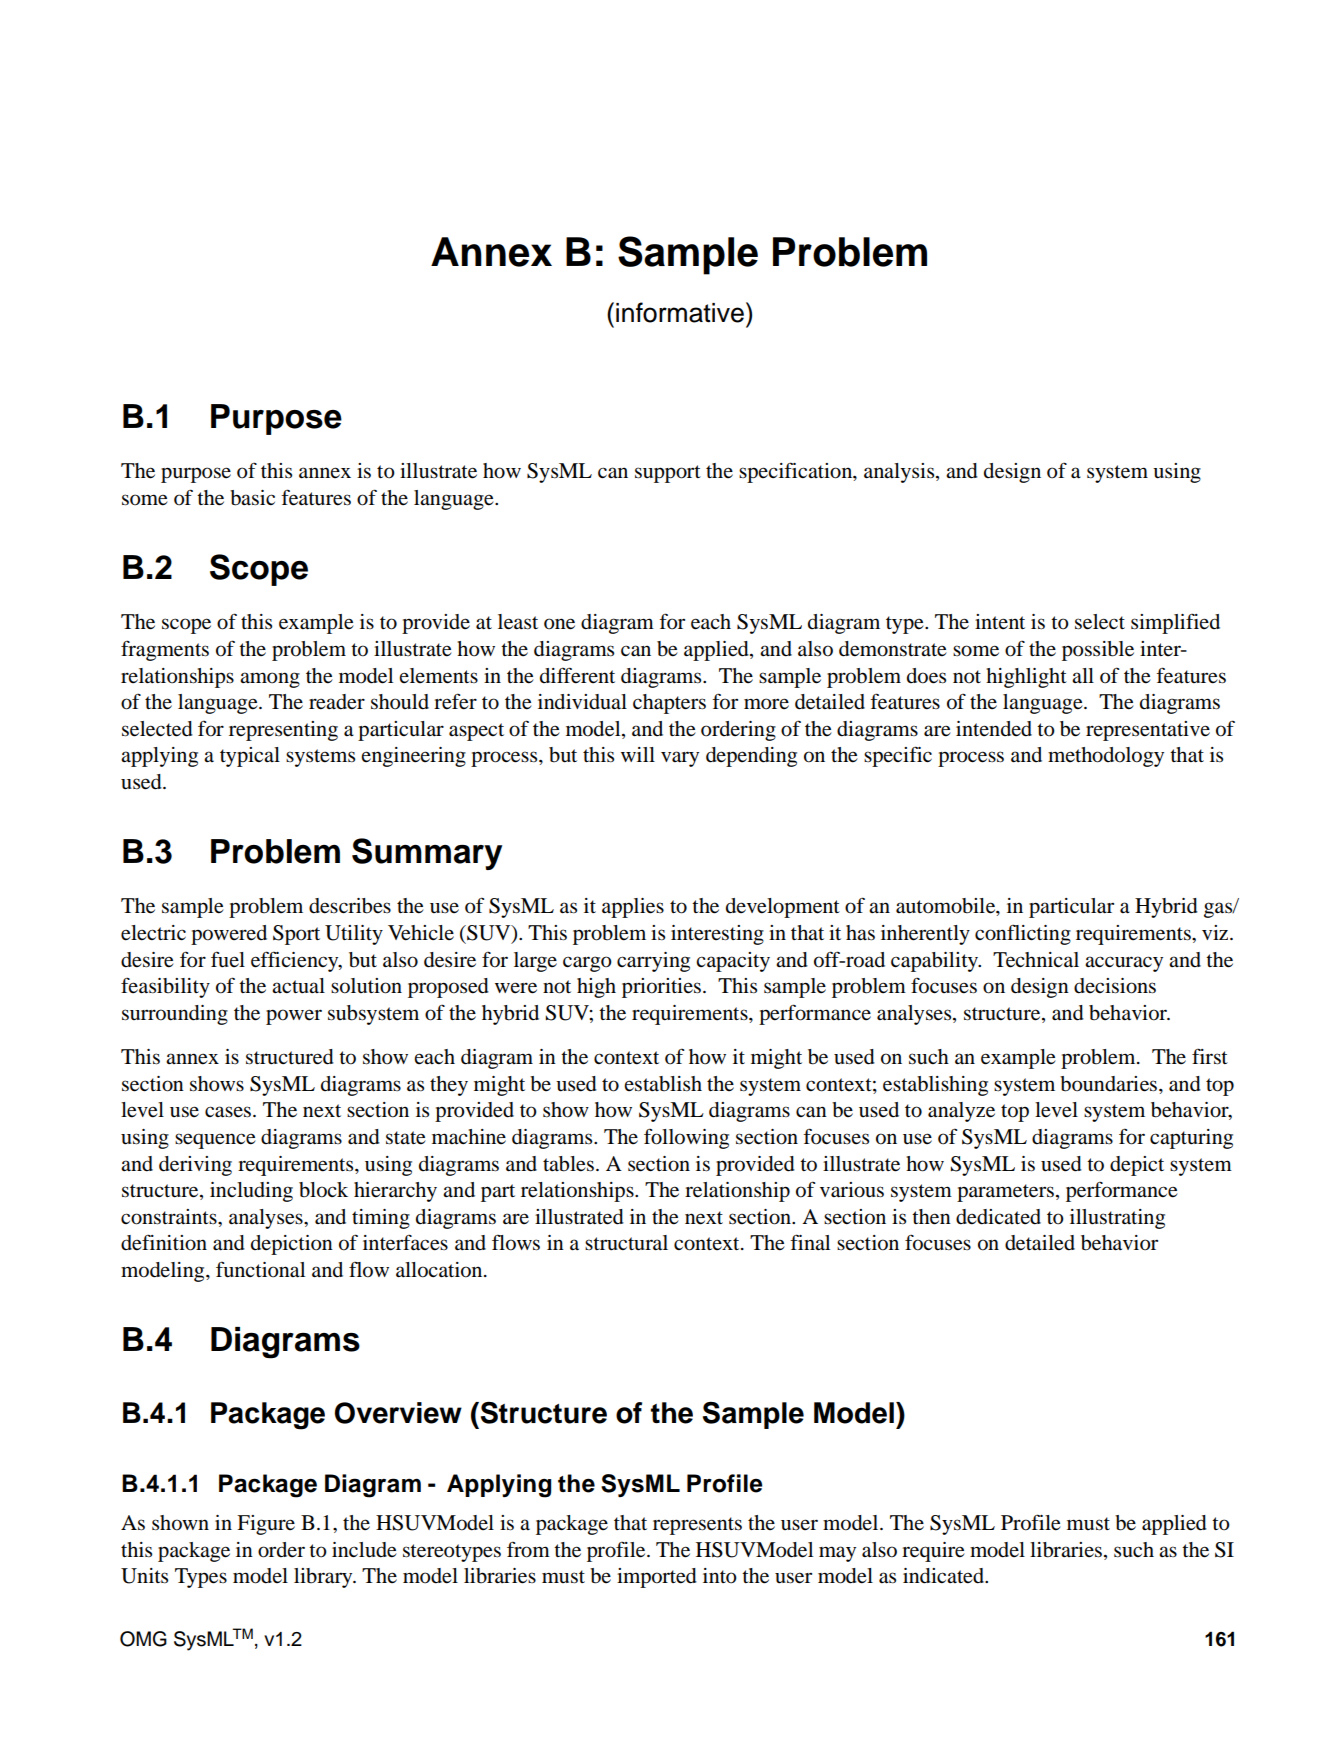 This page has width=1322, height=1757. I want to click on following, so click(686, 1138).
